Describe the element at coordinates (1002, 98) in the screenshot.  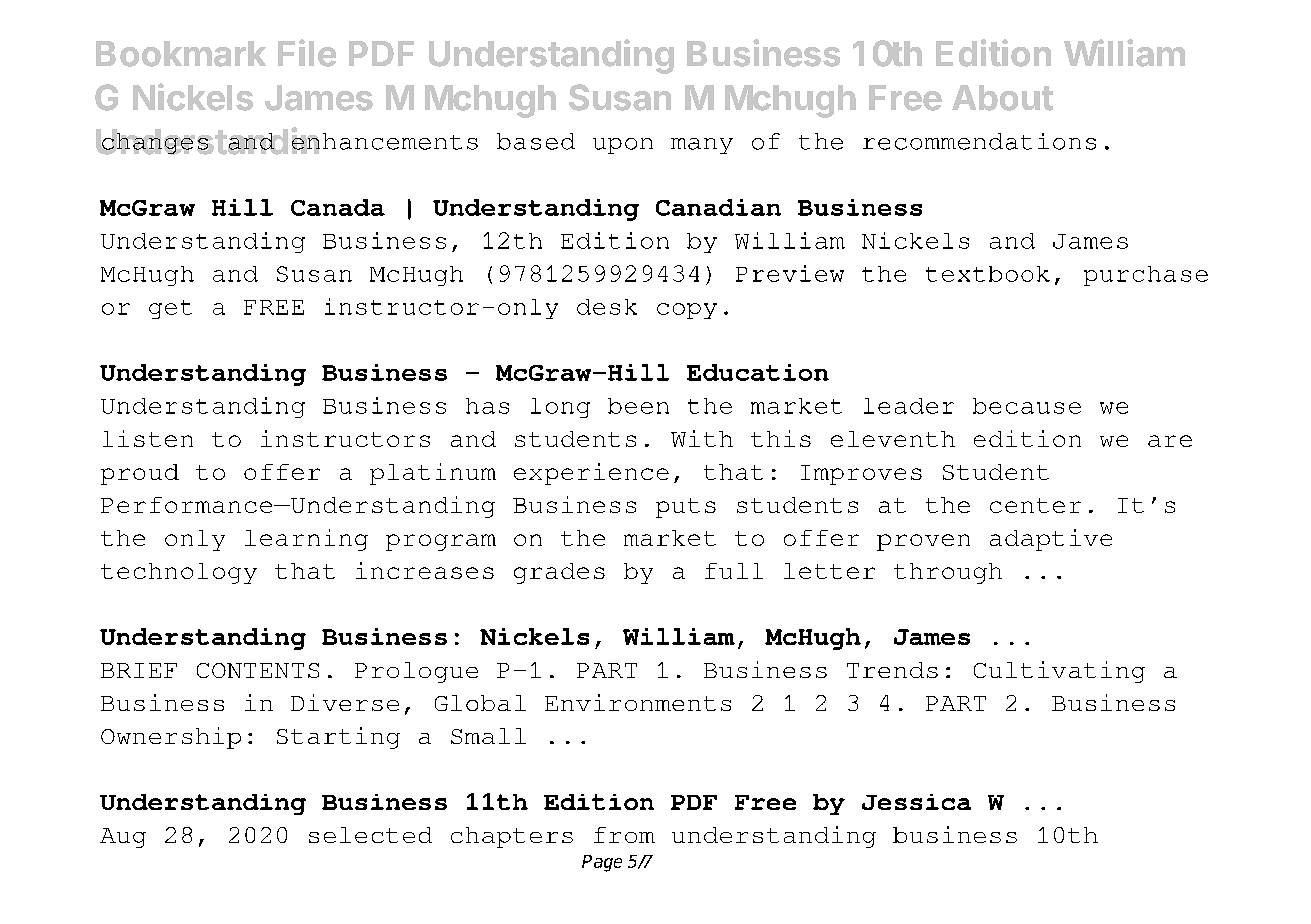
I see `About` at that location.
